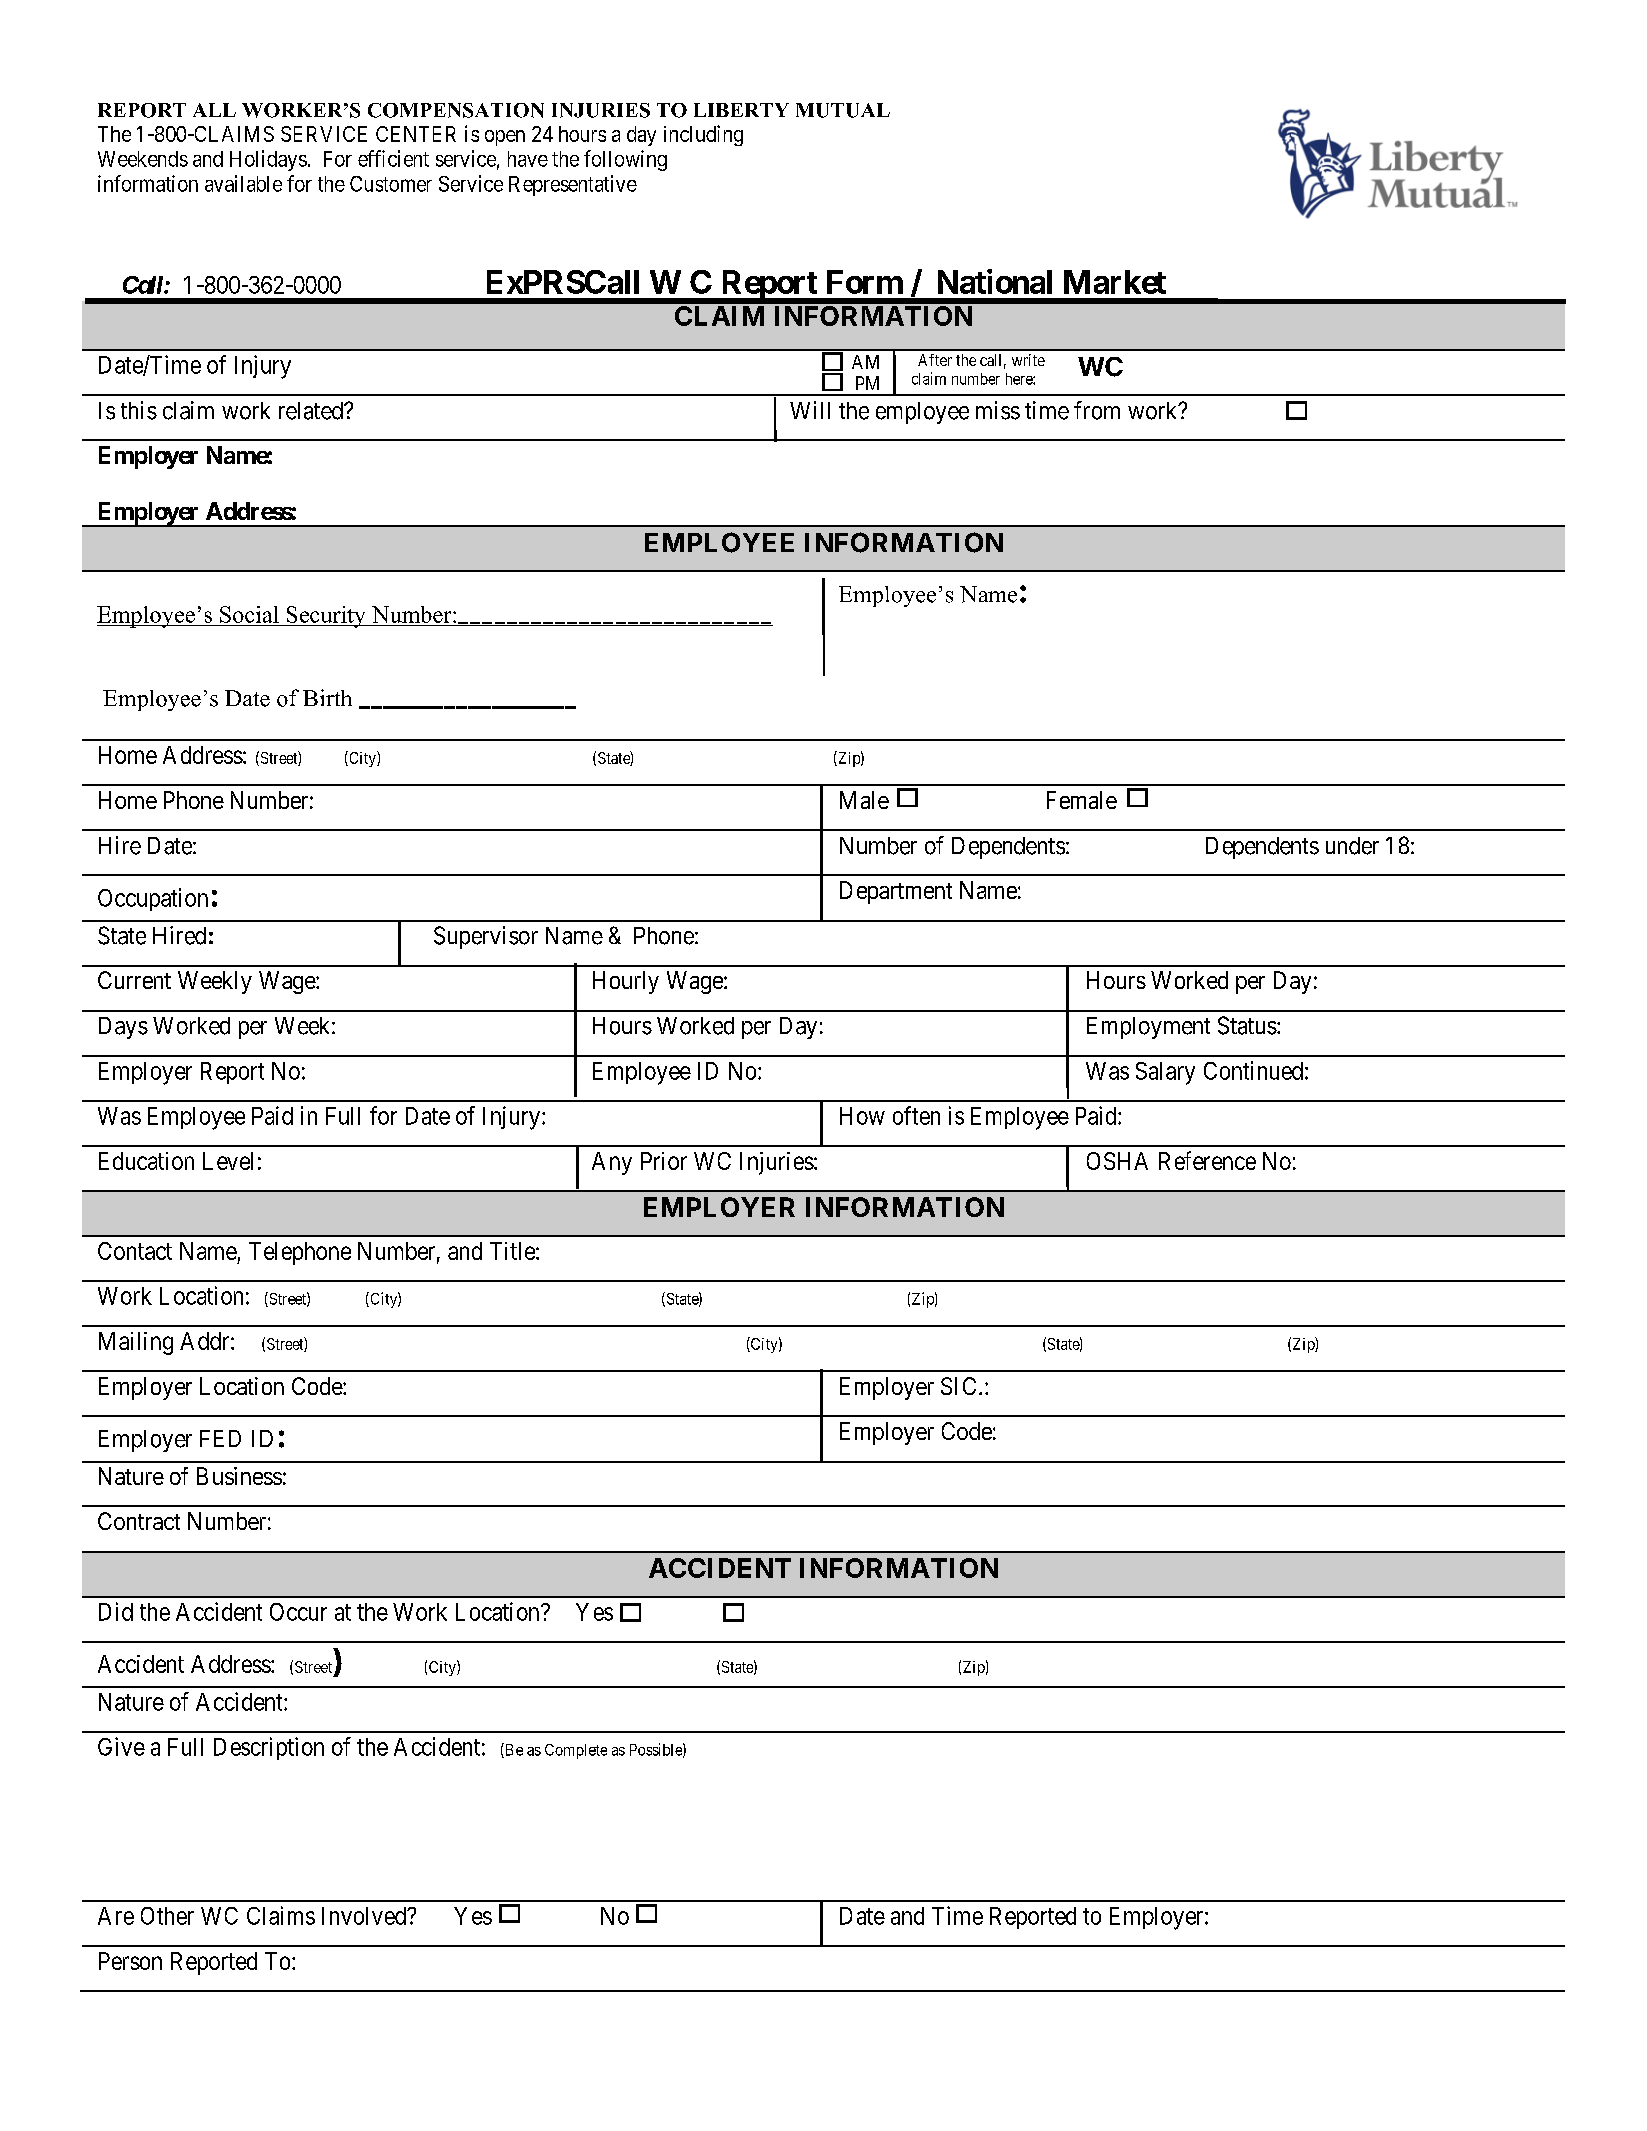 Image resolution: width=1647 pixels, height=2131 pixels. What do you see at coordinates (243, 183) in the screenshot?
I see `available` at bounding box center [243, 183].
